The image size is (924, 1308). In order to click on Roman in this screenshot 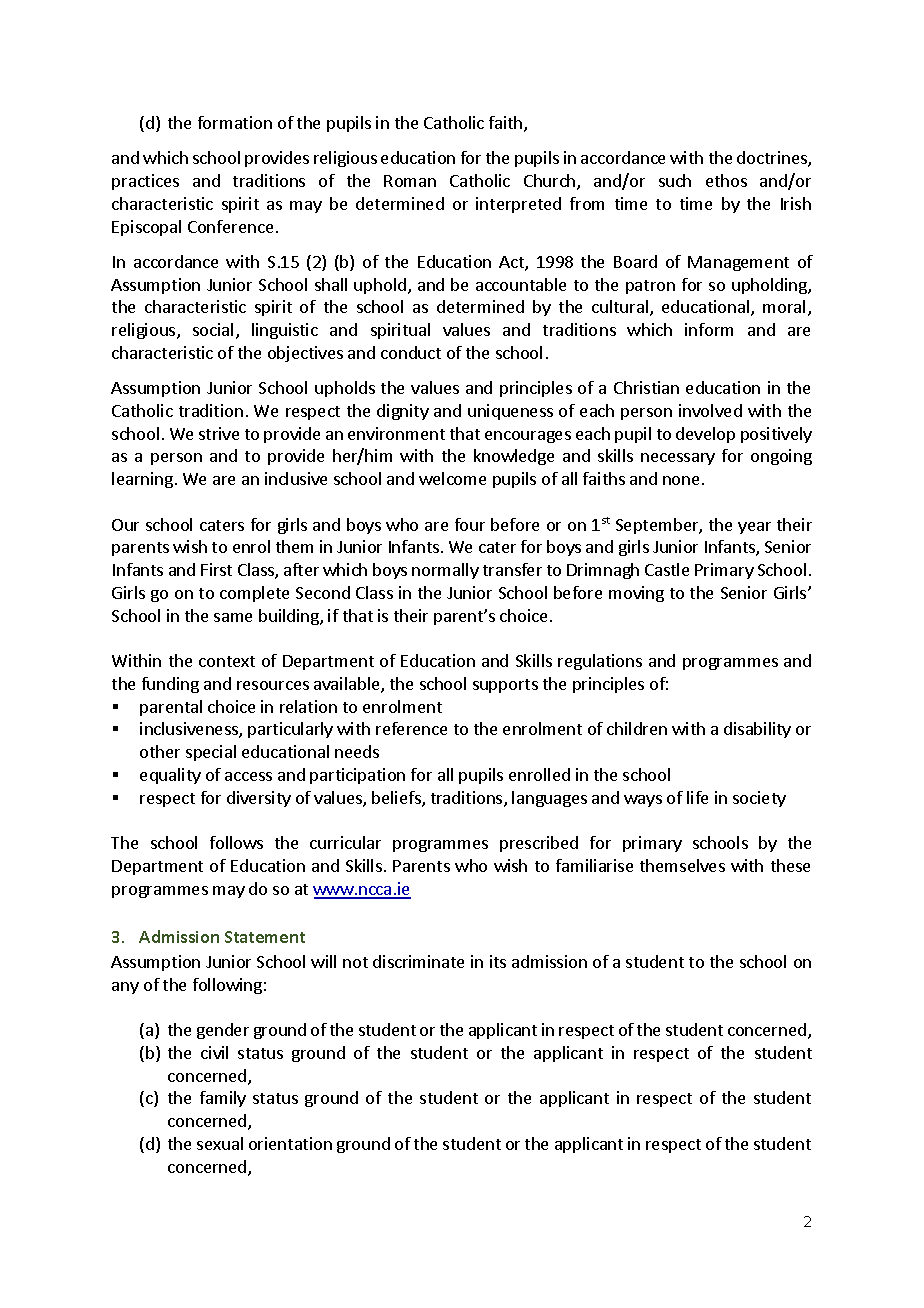, I will do `click(410, 181)`.
